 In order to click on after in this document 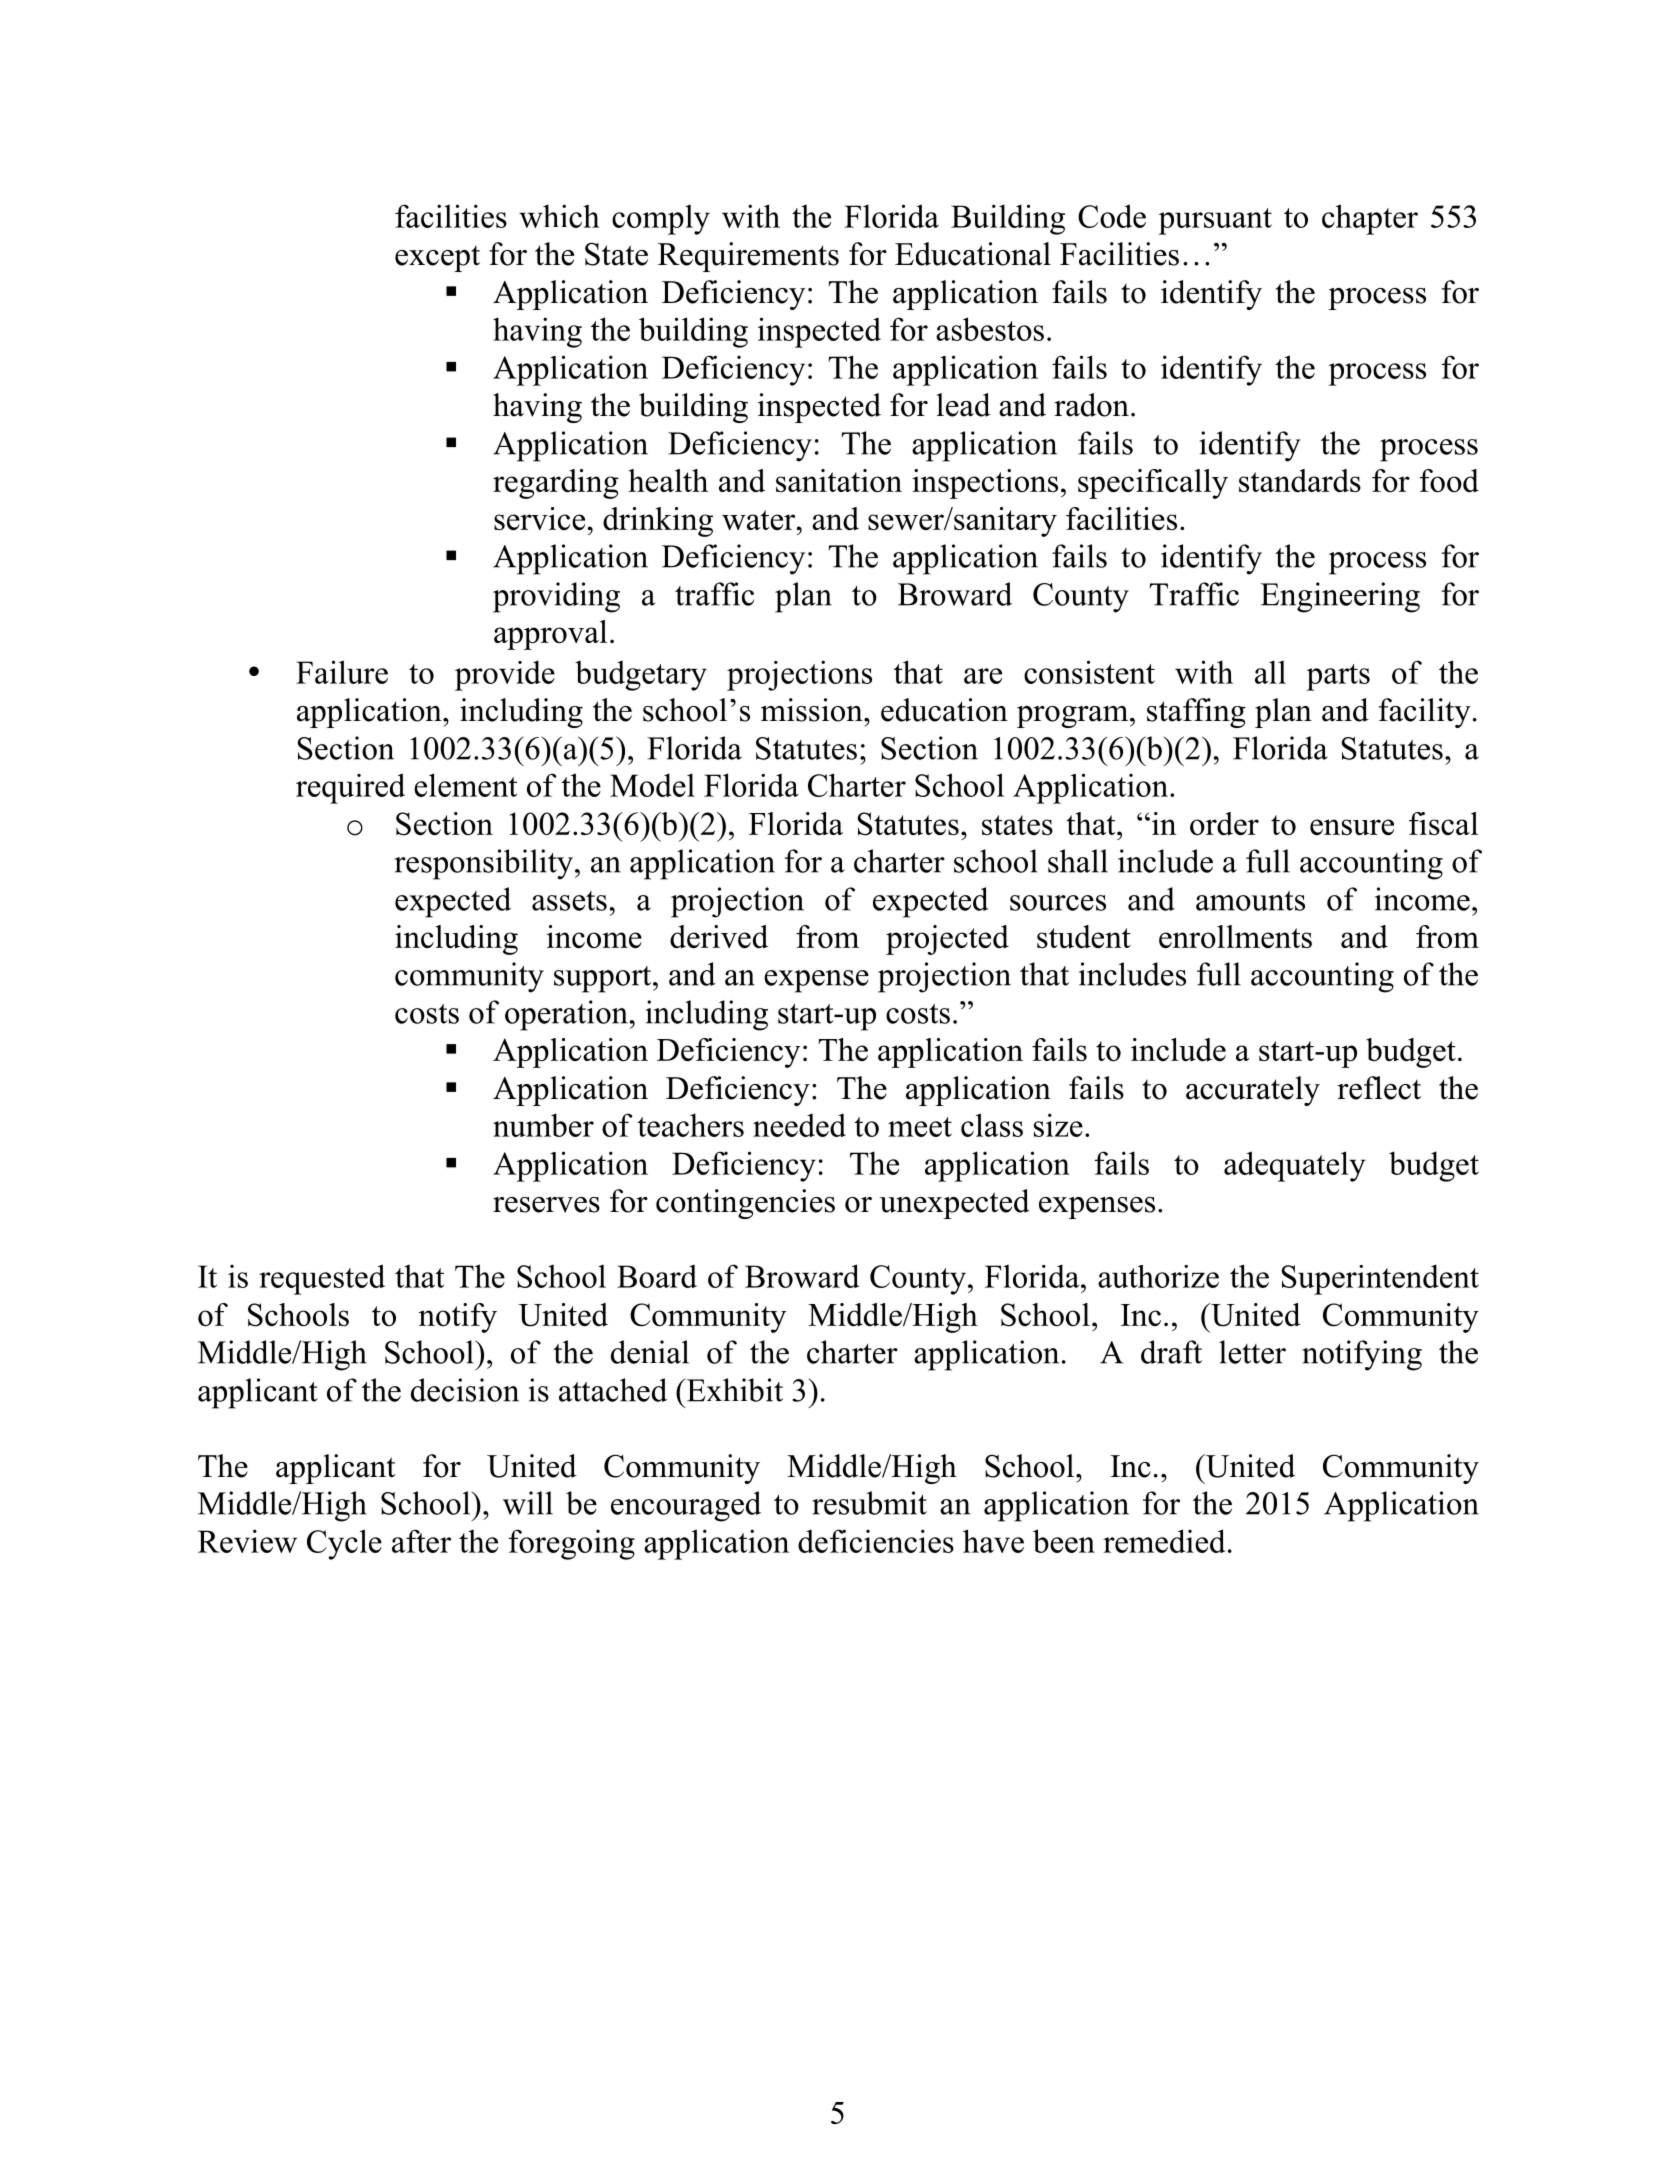, I will do `click(421, 1541)`.
